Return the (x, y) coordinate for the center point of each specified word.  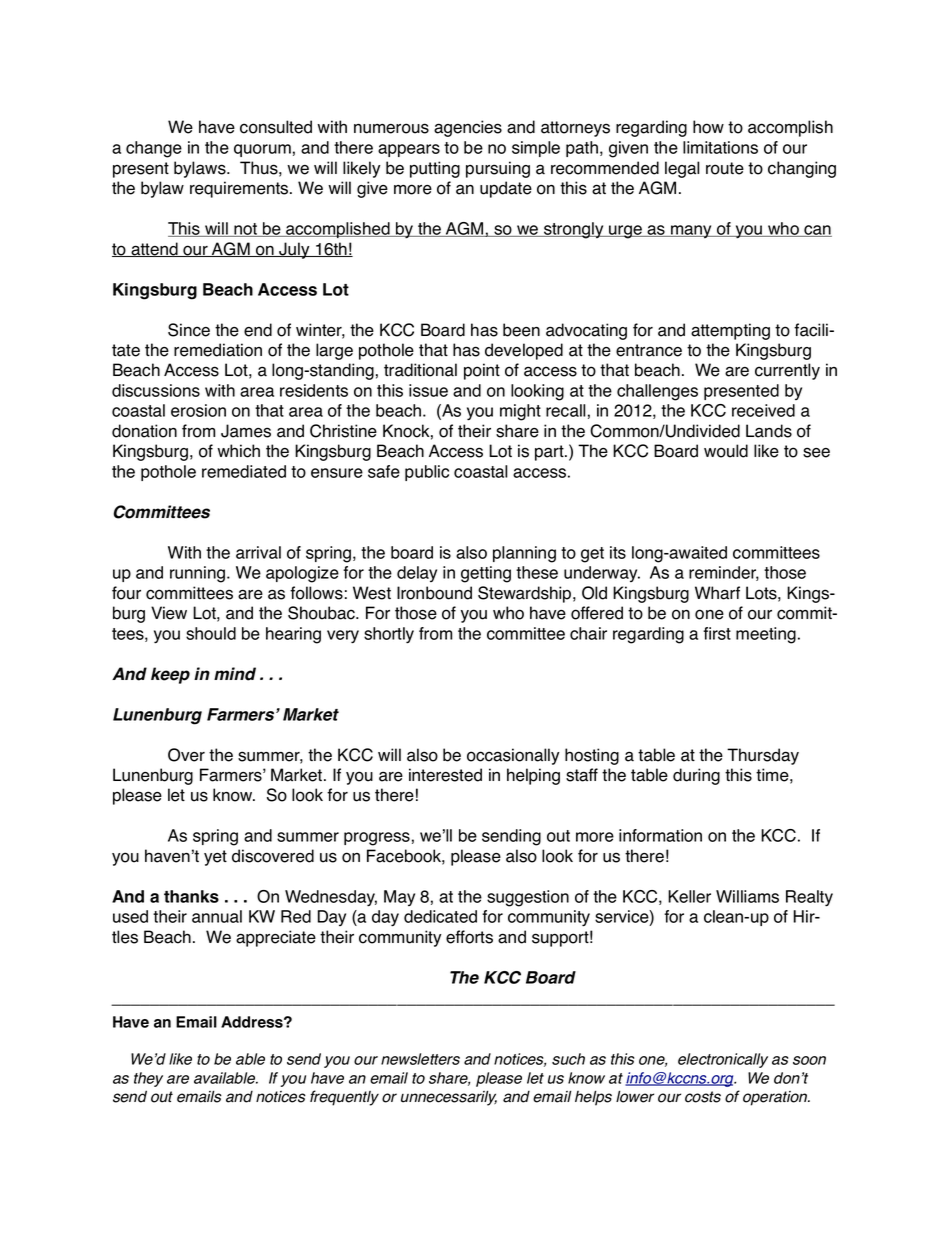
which (238, 451)
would (726, 451)
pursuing (498, 169)
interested (445, 775)
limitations (720, 147)
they (148, 1079)
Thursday (763, 756)
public (427, 473)
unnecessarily (449, 1098)
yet (215, 858)
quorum (262, 150)
